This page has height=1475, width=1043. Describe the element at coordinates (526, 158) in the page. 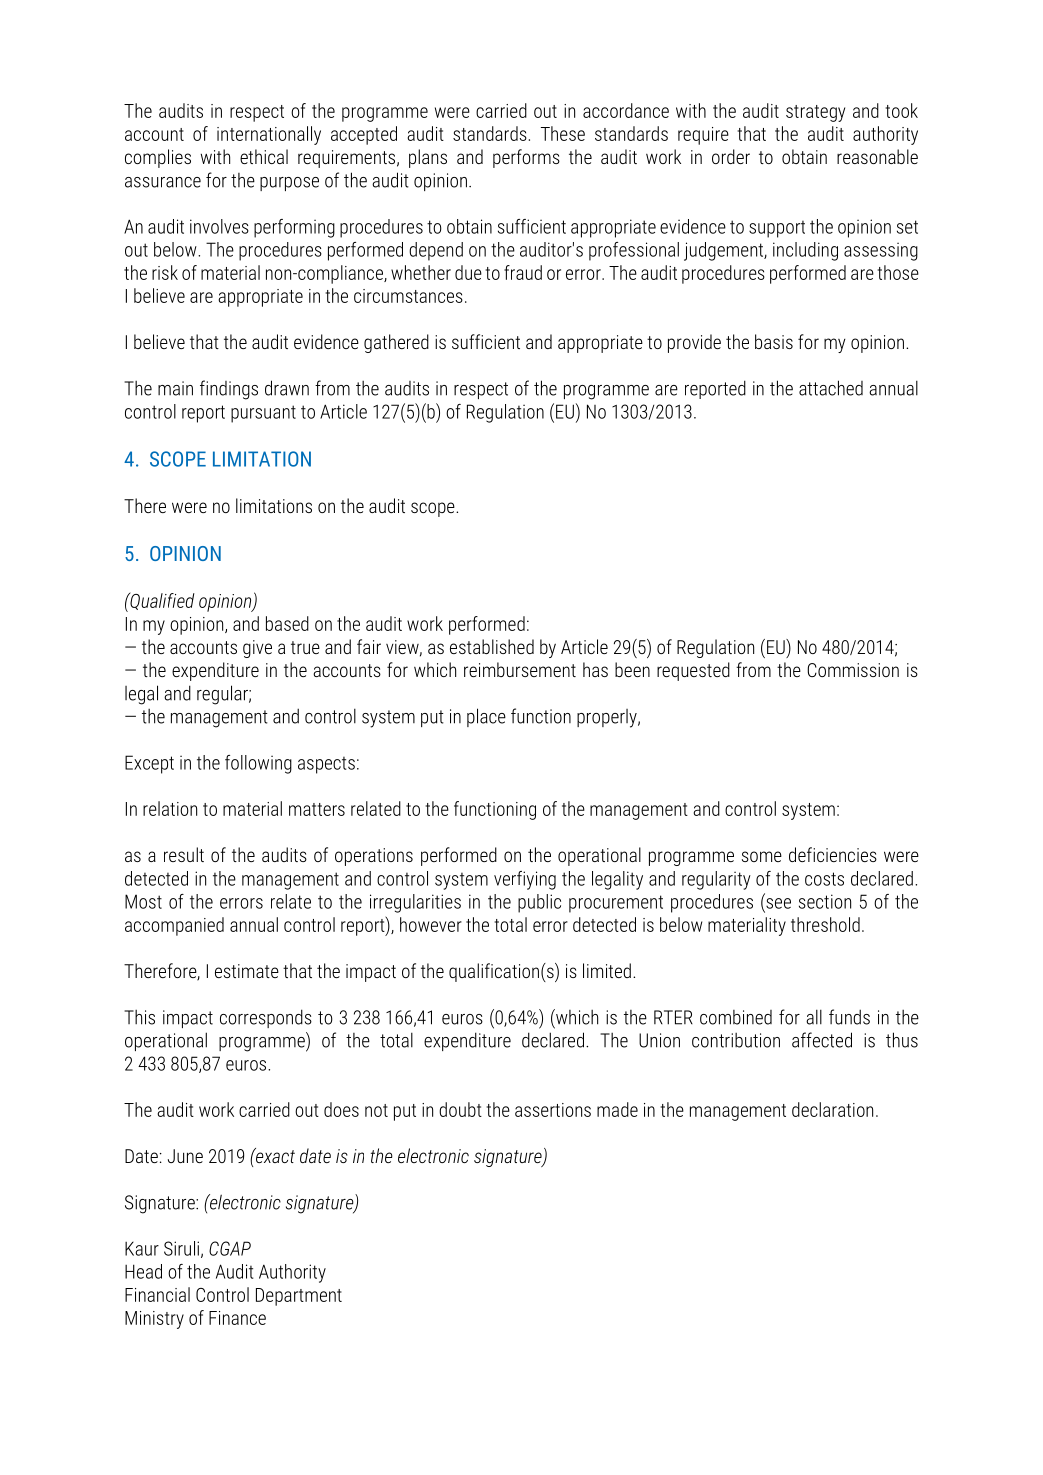

I see `performs` at that location.
